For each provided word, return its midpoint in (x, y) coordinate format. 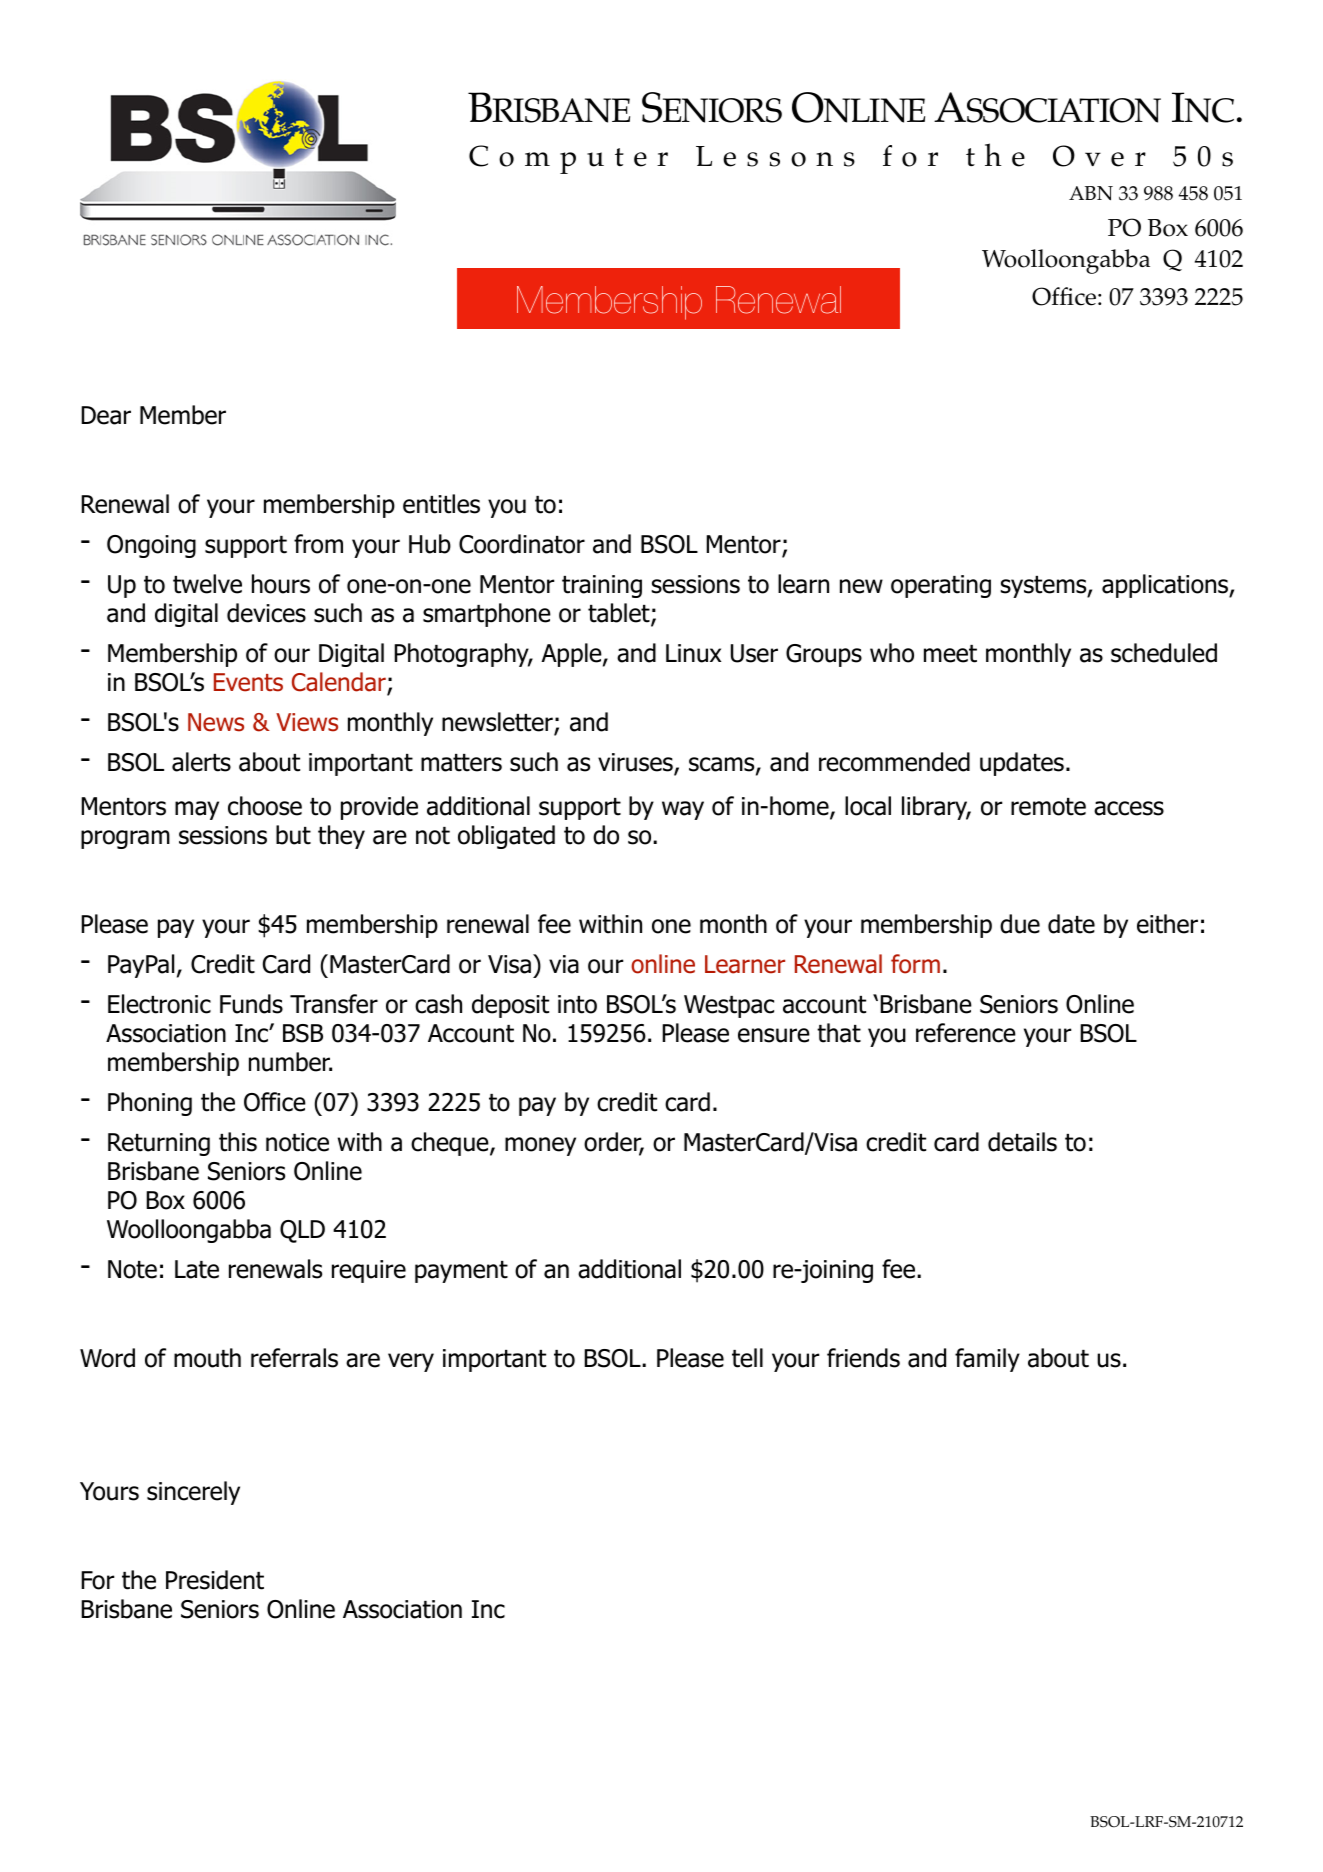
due (1020, 924)
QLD (302, 1231)
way (683, 810)
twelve (207, 584)
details (1022, 1142)
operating (941, 586)
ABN (1091, 193)
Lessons (775, 156)
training (602, 586)
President (215, 1580)
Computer (568, 159)
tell (747, 1358)
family (987, 1360)
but (293, 835)
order (614, 1143)
